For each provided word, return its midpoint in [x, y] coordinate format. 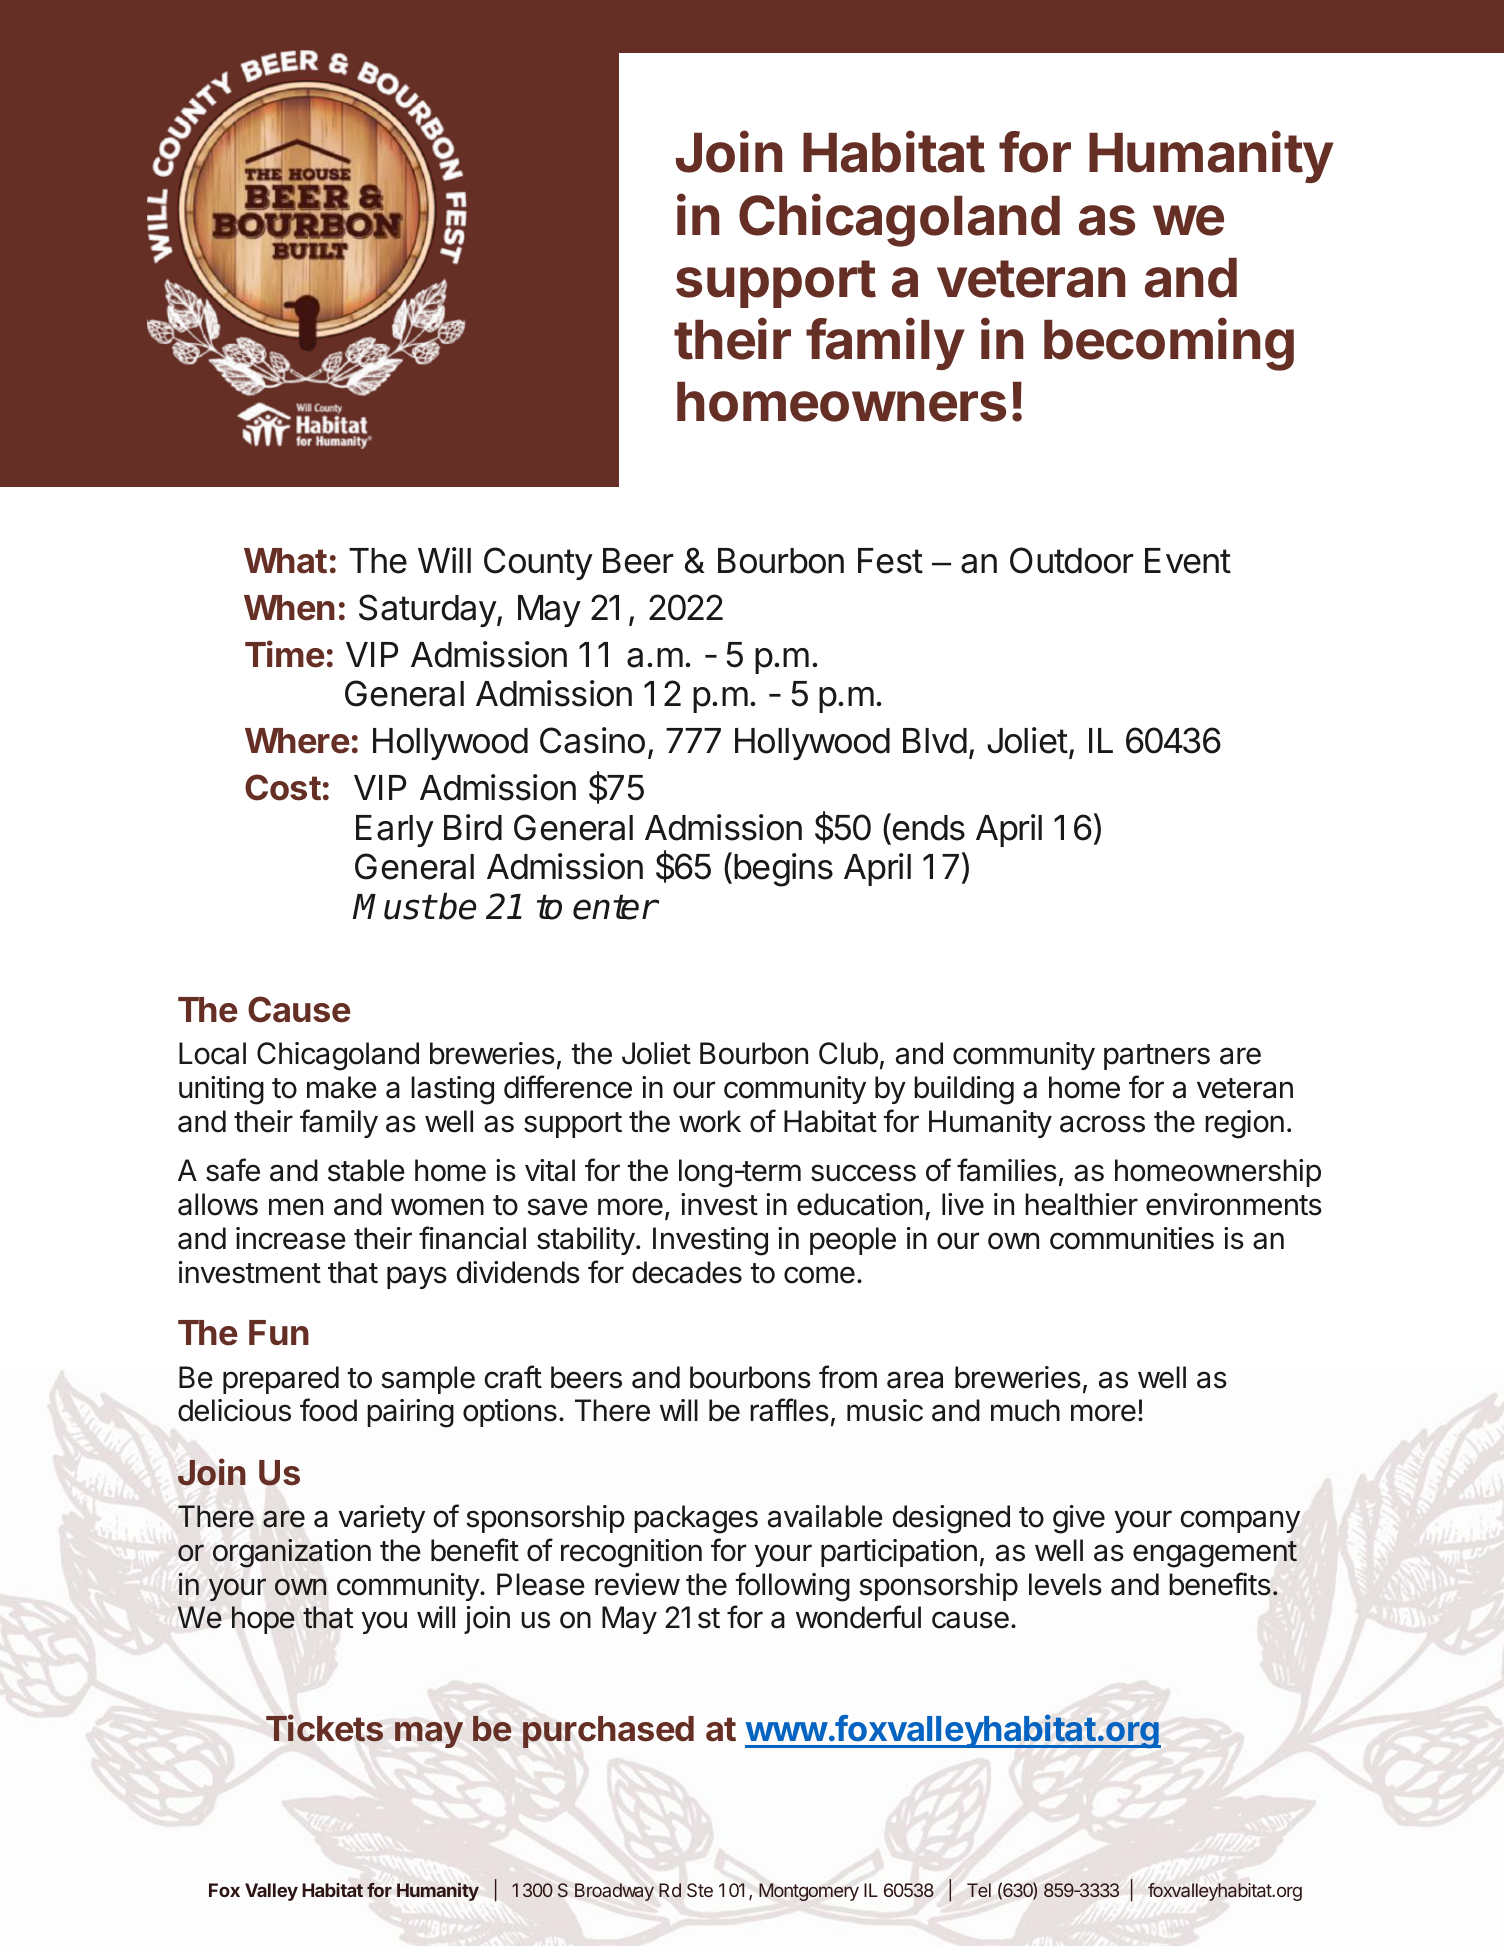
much [1025, 1410]
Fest [890, 561]
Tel [979, 1890]
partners [1157, 1057]
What [285, 561]
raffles [789, 1410]
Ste [700, 1890]
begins [783, 870]
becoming [1169, 344]
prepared [281, 1380]
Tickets [324, 1728]
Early [395, 831]
